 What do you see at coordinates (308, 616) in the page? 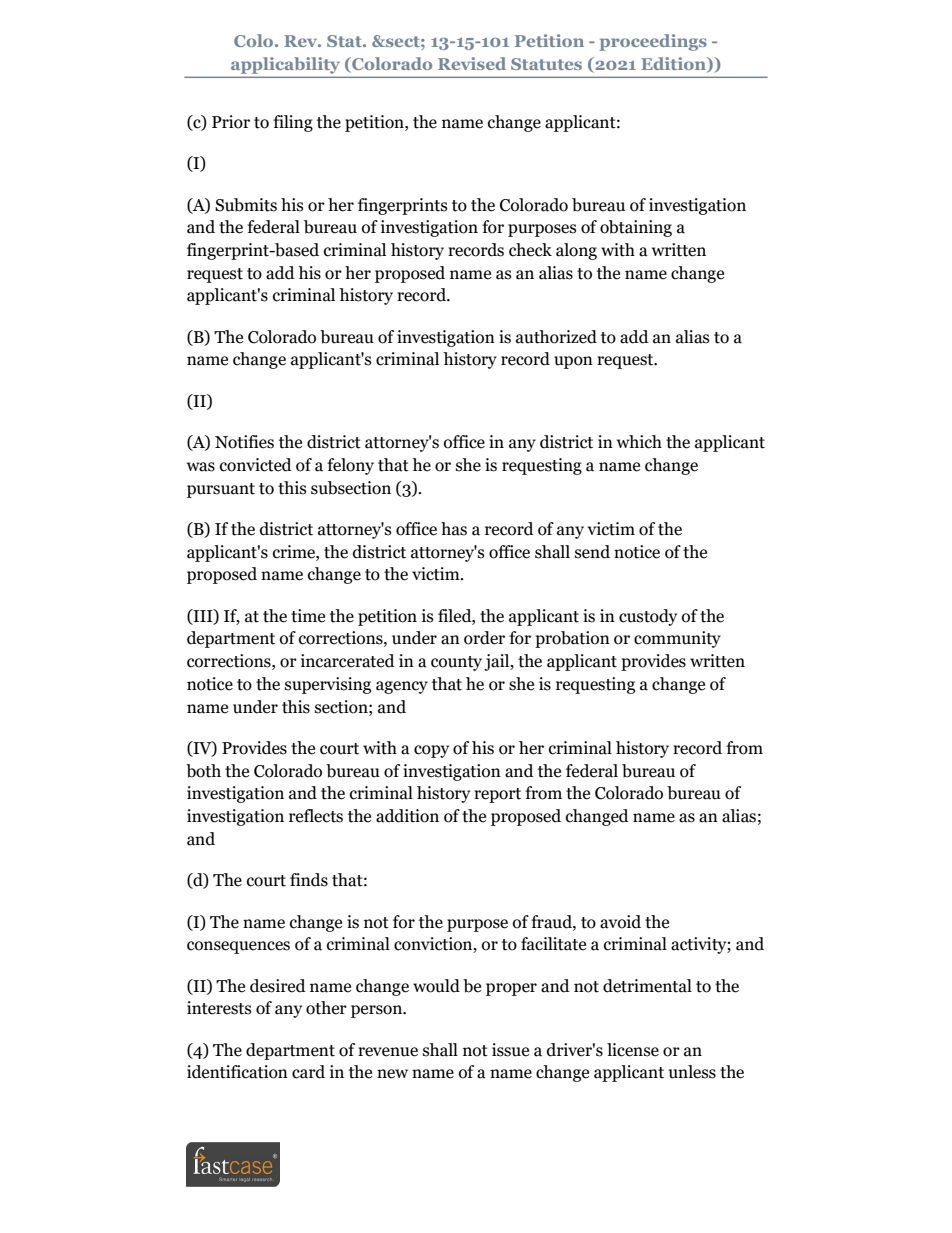
I see `time` at bounding box center [308, 616].
